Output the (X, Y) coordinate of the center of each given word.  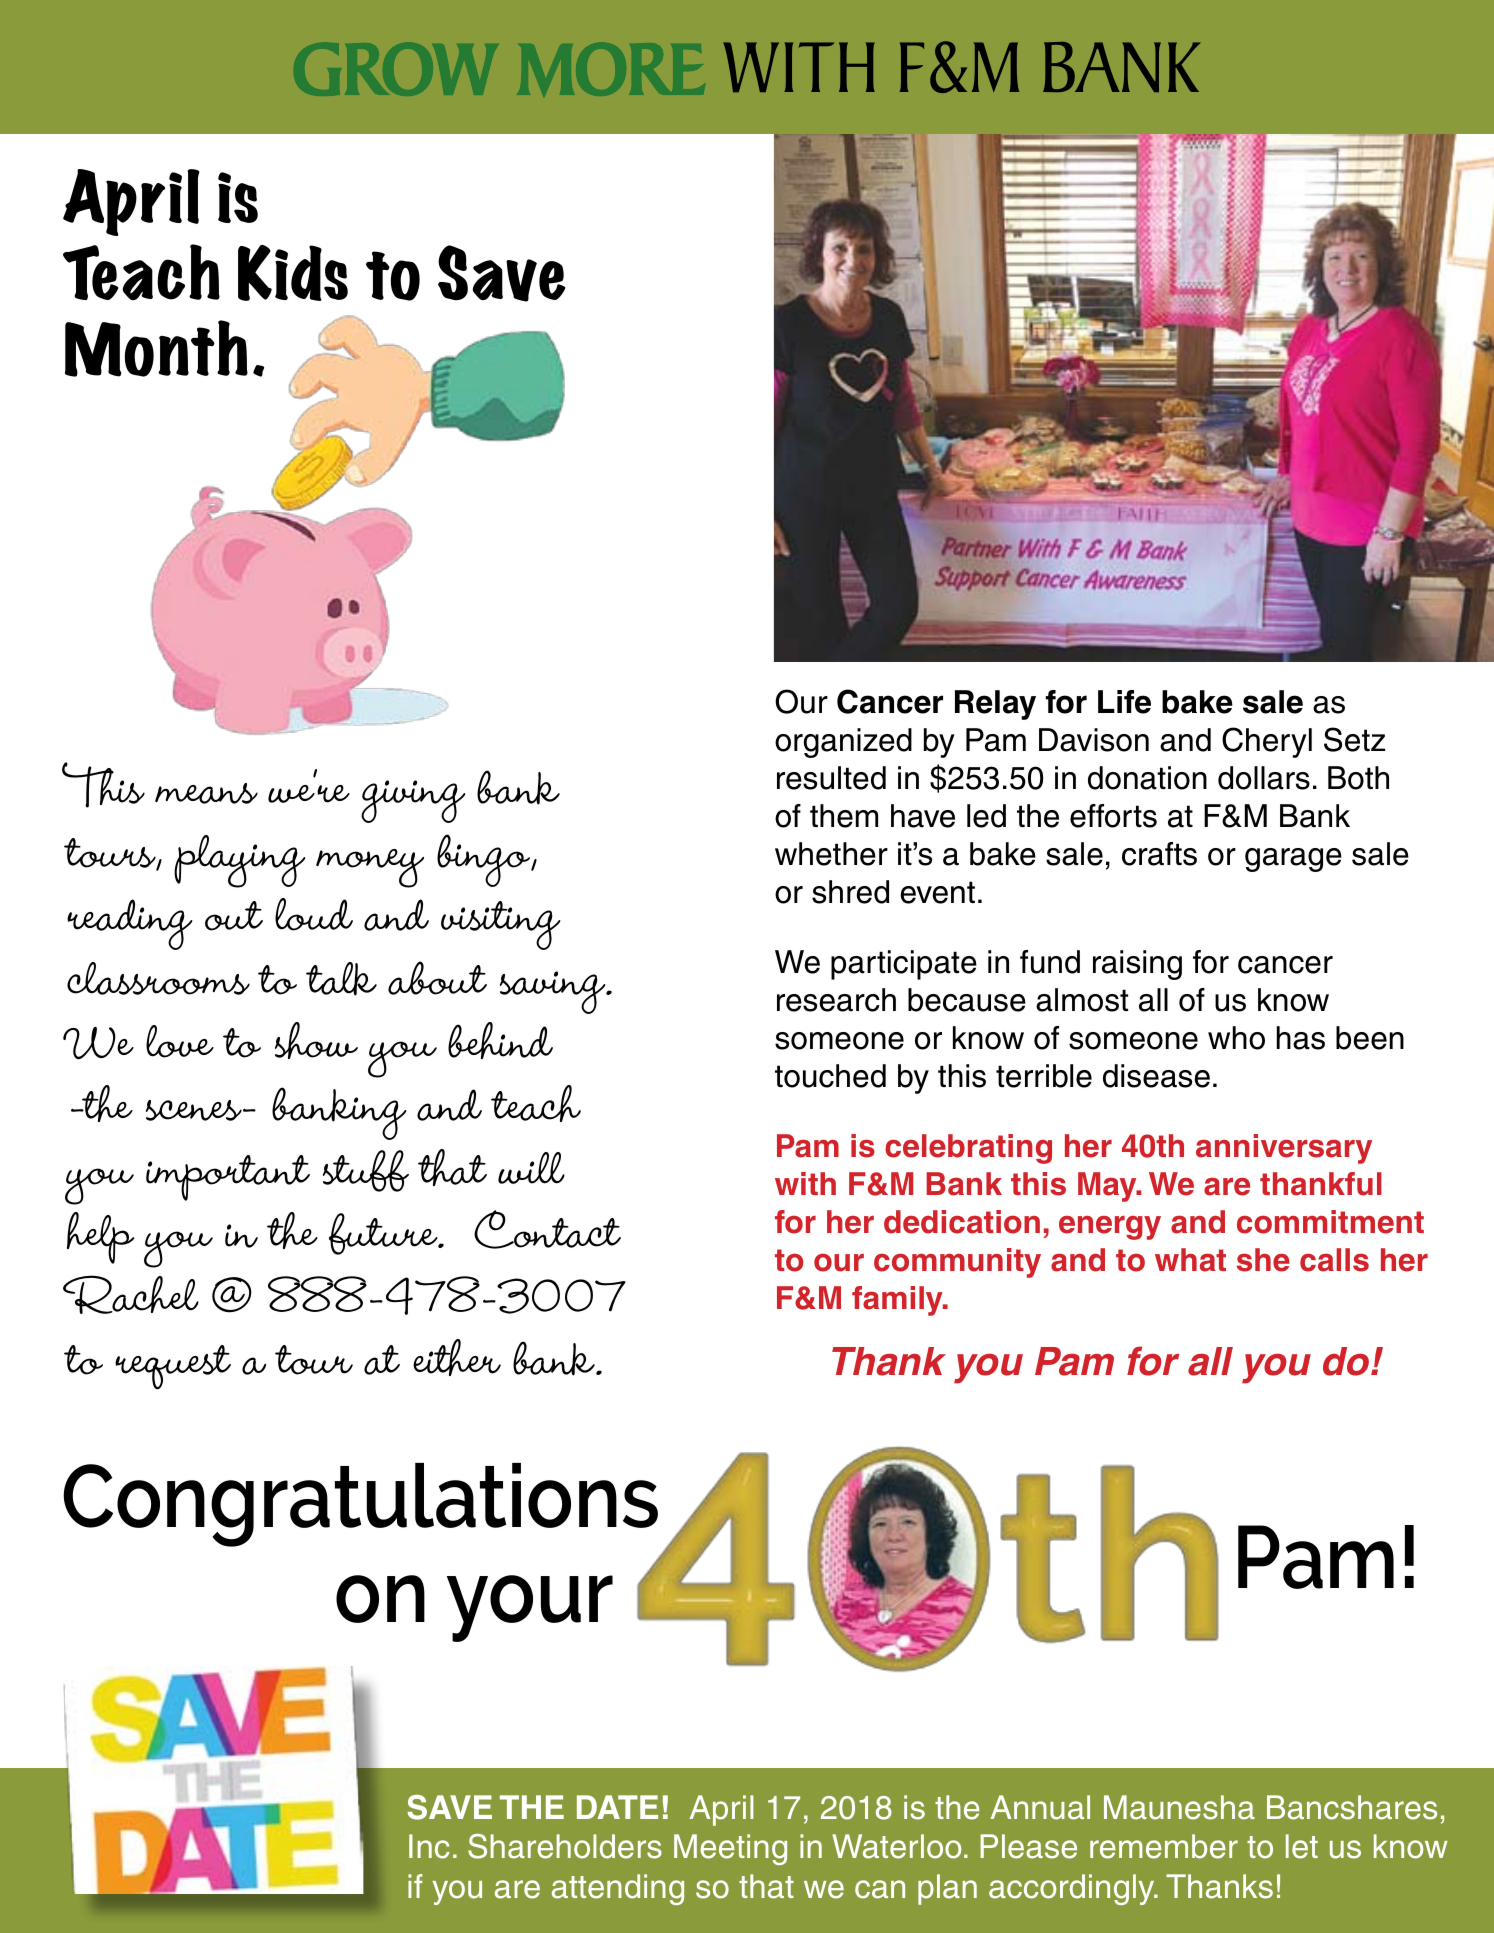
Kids (293, 273)
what (1190, 1260)
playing (239, 861)
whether (831, 854)
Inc (429, 1846)
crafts (1159, 854)
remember (1164, 1846)
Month (156, 348)
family (898, 1301)
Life (1124, 702)
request (173, 1367)
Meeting (730, 1849)
